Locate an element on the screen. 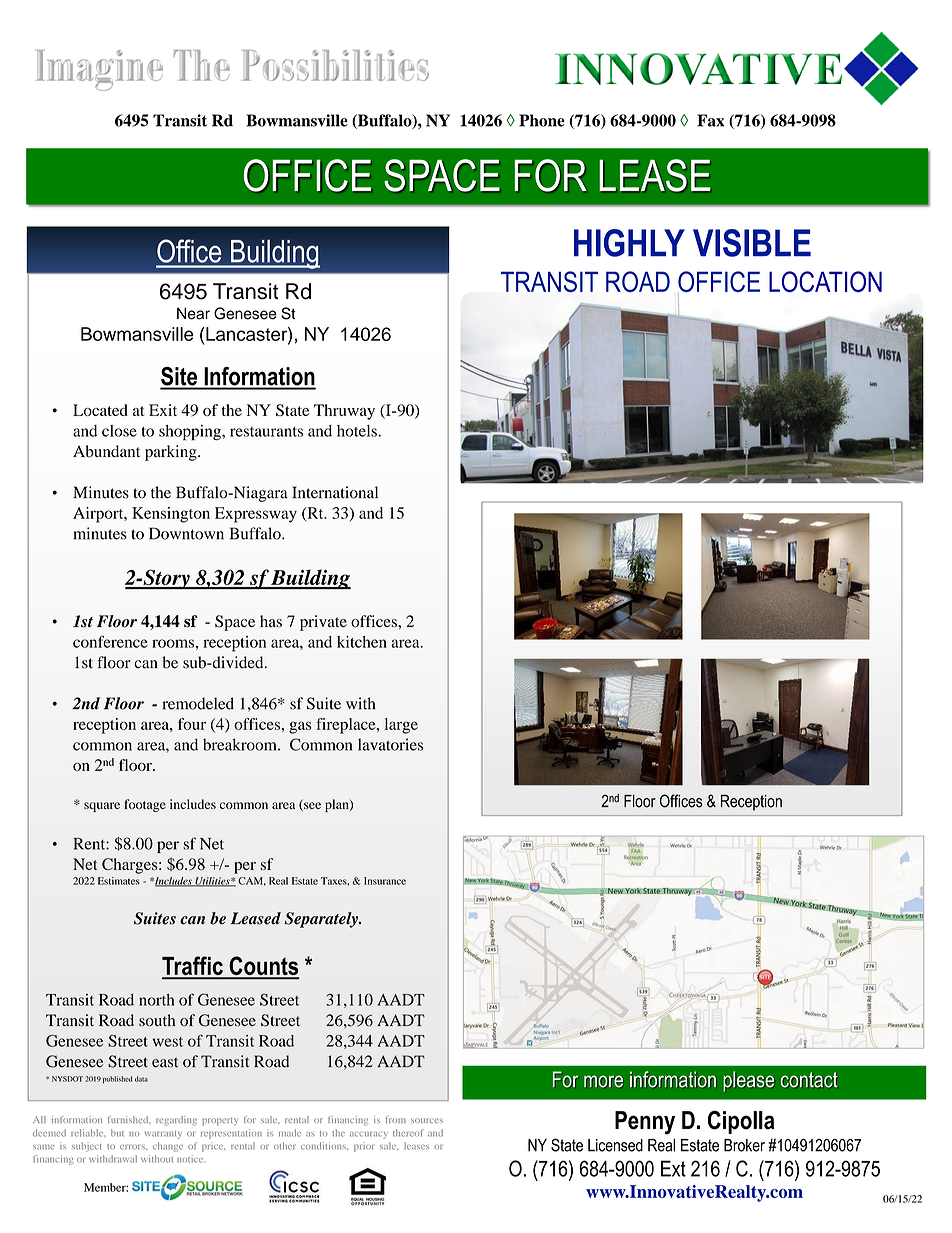  Insurance is located at coordinates (385, 881).
